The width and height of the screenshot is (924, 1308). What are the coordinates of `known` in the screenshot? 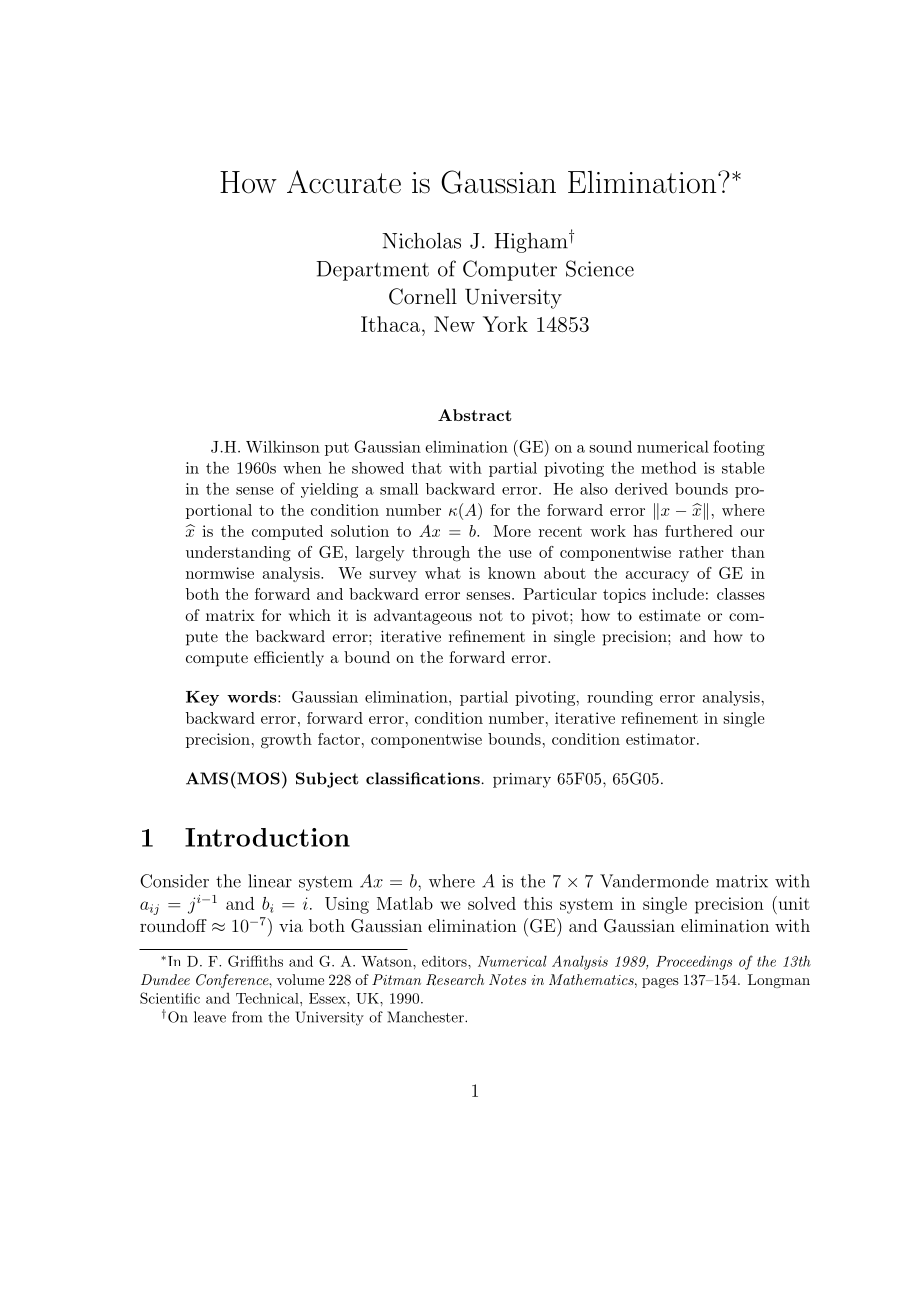 It's located at (512, 573).
